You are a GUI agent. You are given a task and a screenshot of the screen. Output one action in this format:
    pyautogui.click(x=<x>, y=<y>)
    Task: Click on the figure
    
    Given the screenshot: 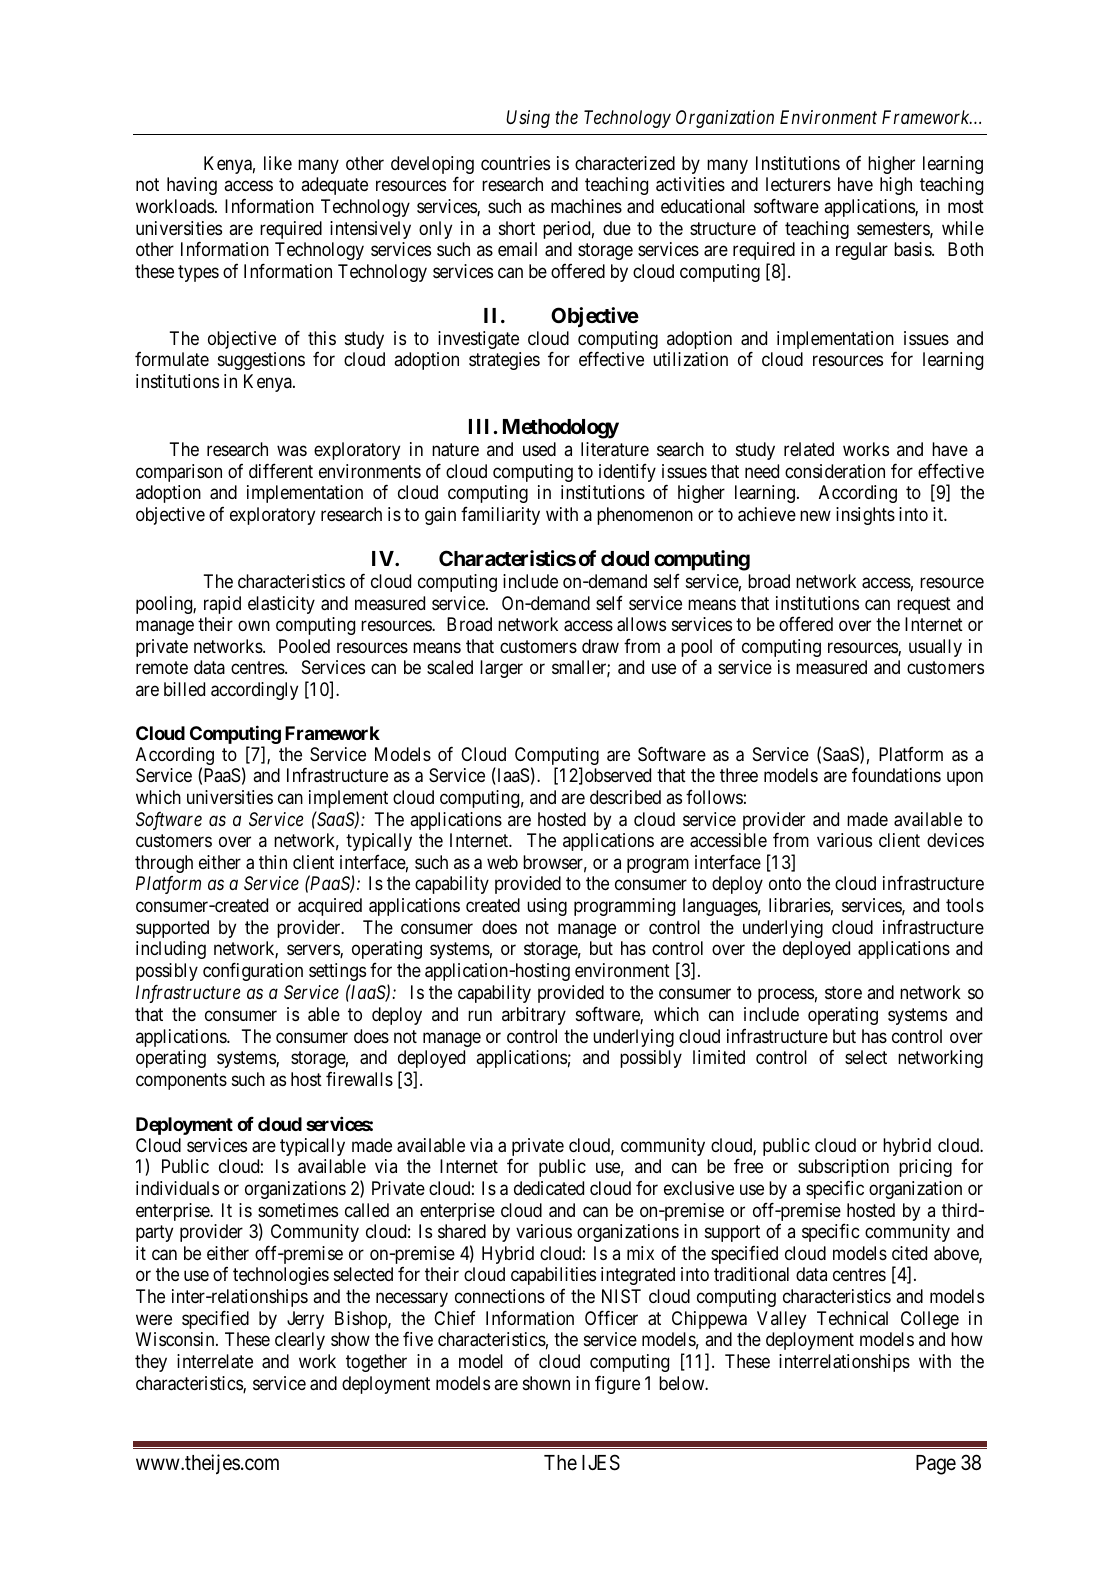 What is the action you would take?
    pyautogui.click(x=617, y=1384)
